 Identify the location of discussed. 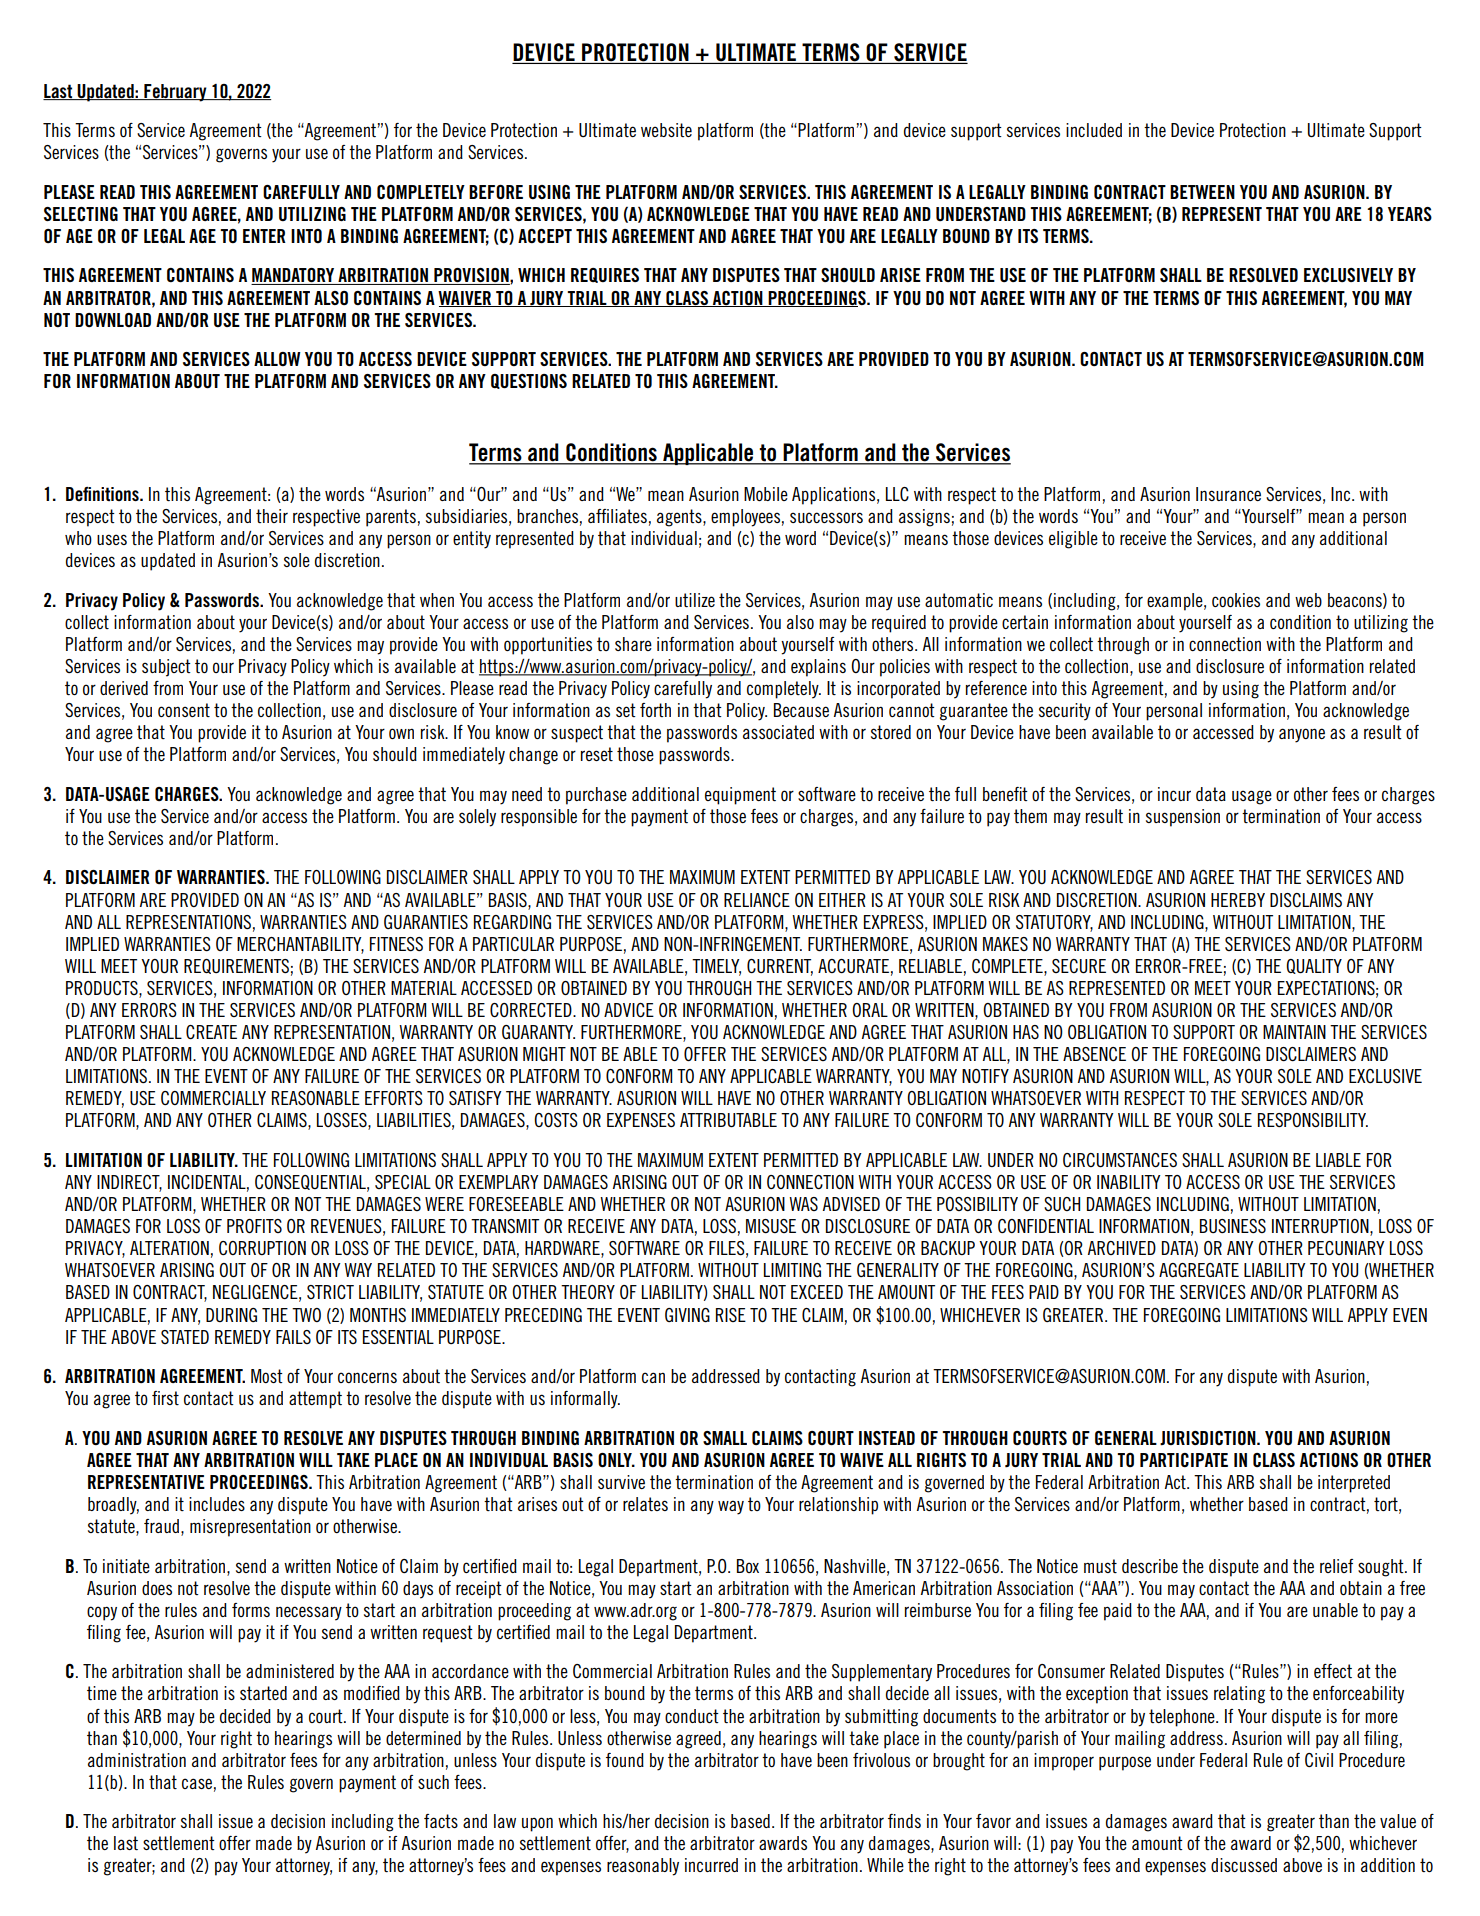
(1244, 1865).
